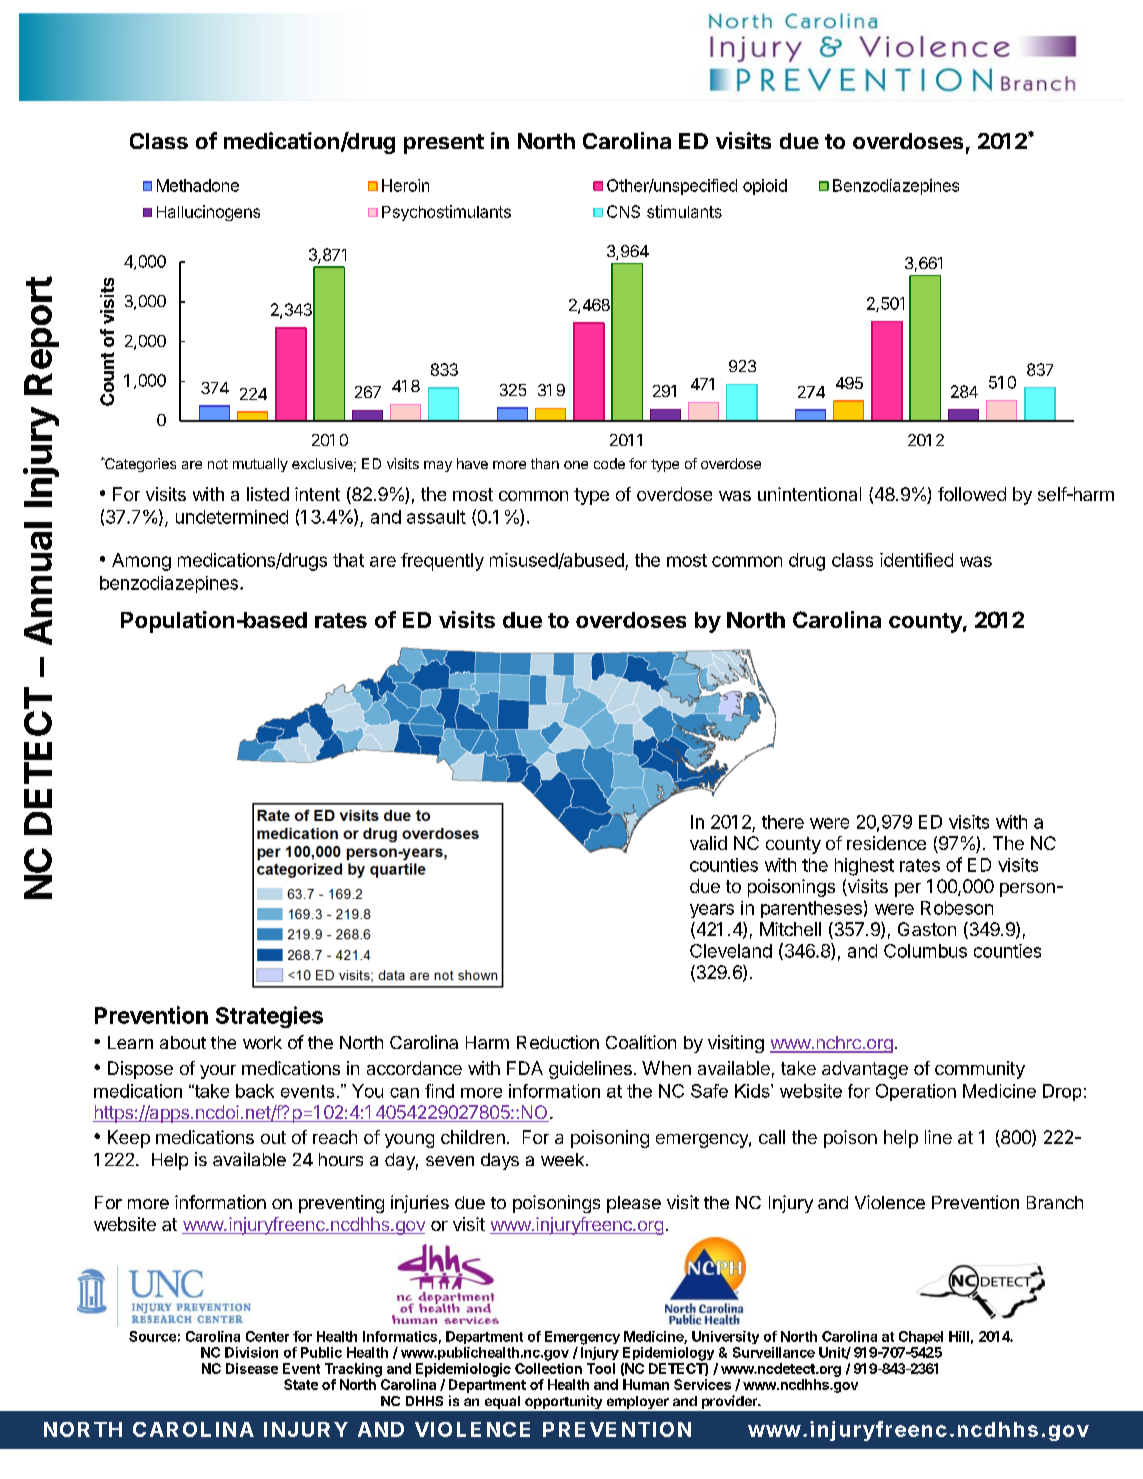 This screenshot has width=1143, height=1479. Describe the element at coordinates (251, 1352) in the screenshot. I see `Division` at that location.
